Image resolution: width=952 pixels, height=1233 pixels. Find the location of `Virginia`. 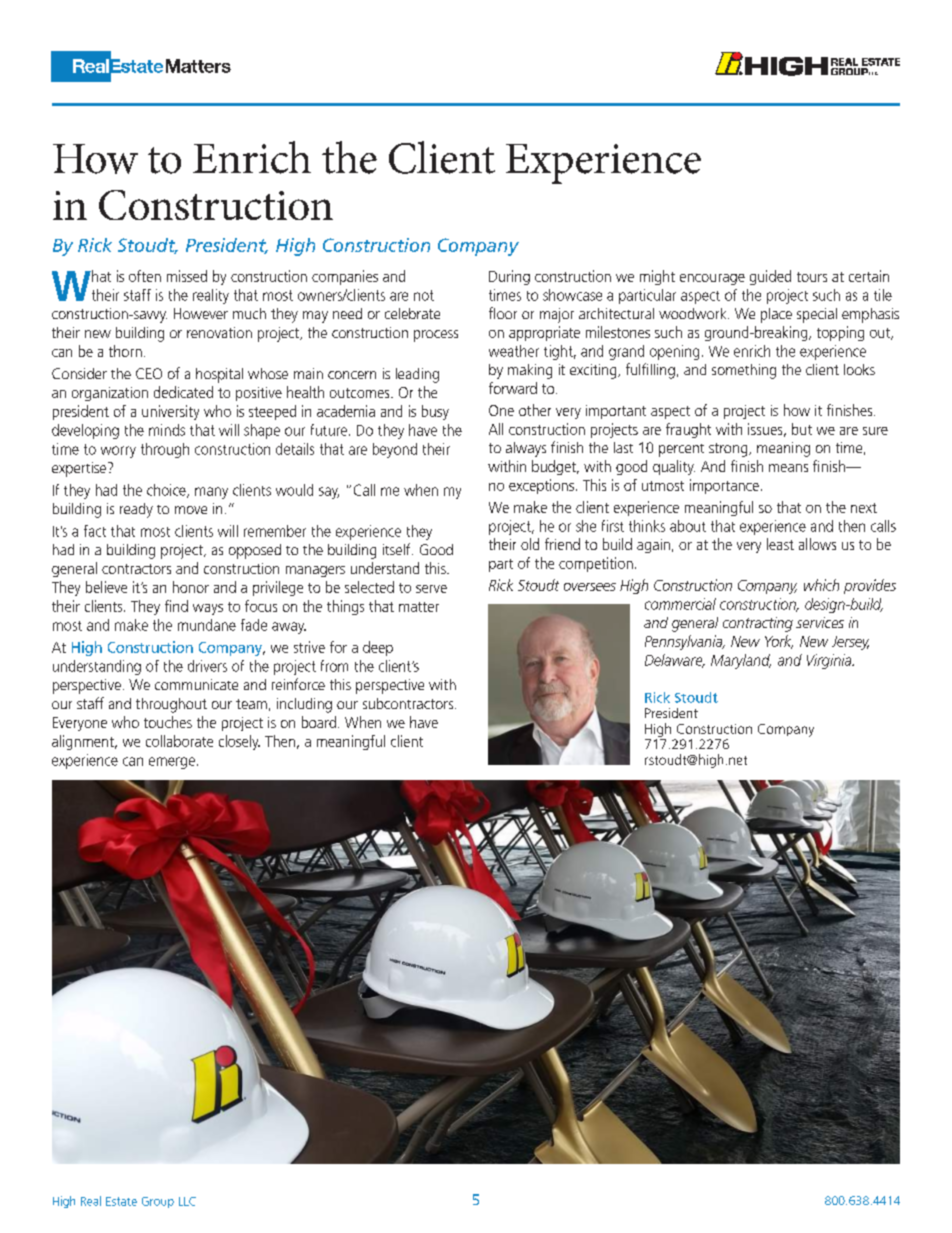

Virginia is located at coordinates (830, 661).
